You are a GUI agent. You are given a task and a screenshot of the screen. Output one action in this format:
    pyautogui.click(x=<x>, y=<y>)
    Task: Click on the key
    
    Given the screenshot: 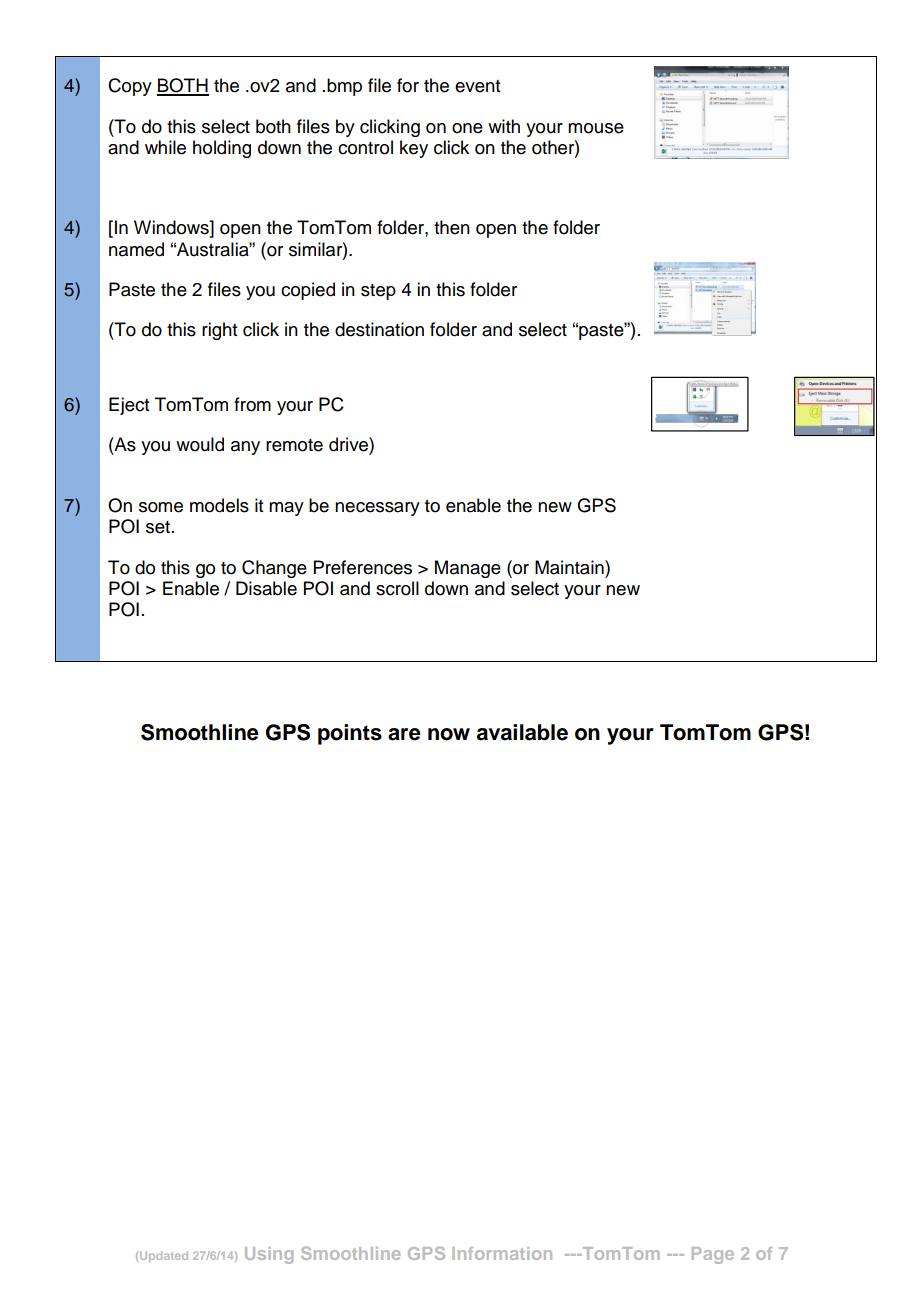 What is the action you would take?
    pyautogui.click(x=414, y=149)
